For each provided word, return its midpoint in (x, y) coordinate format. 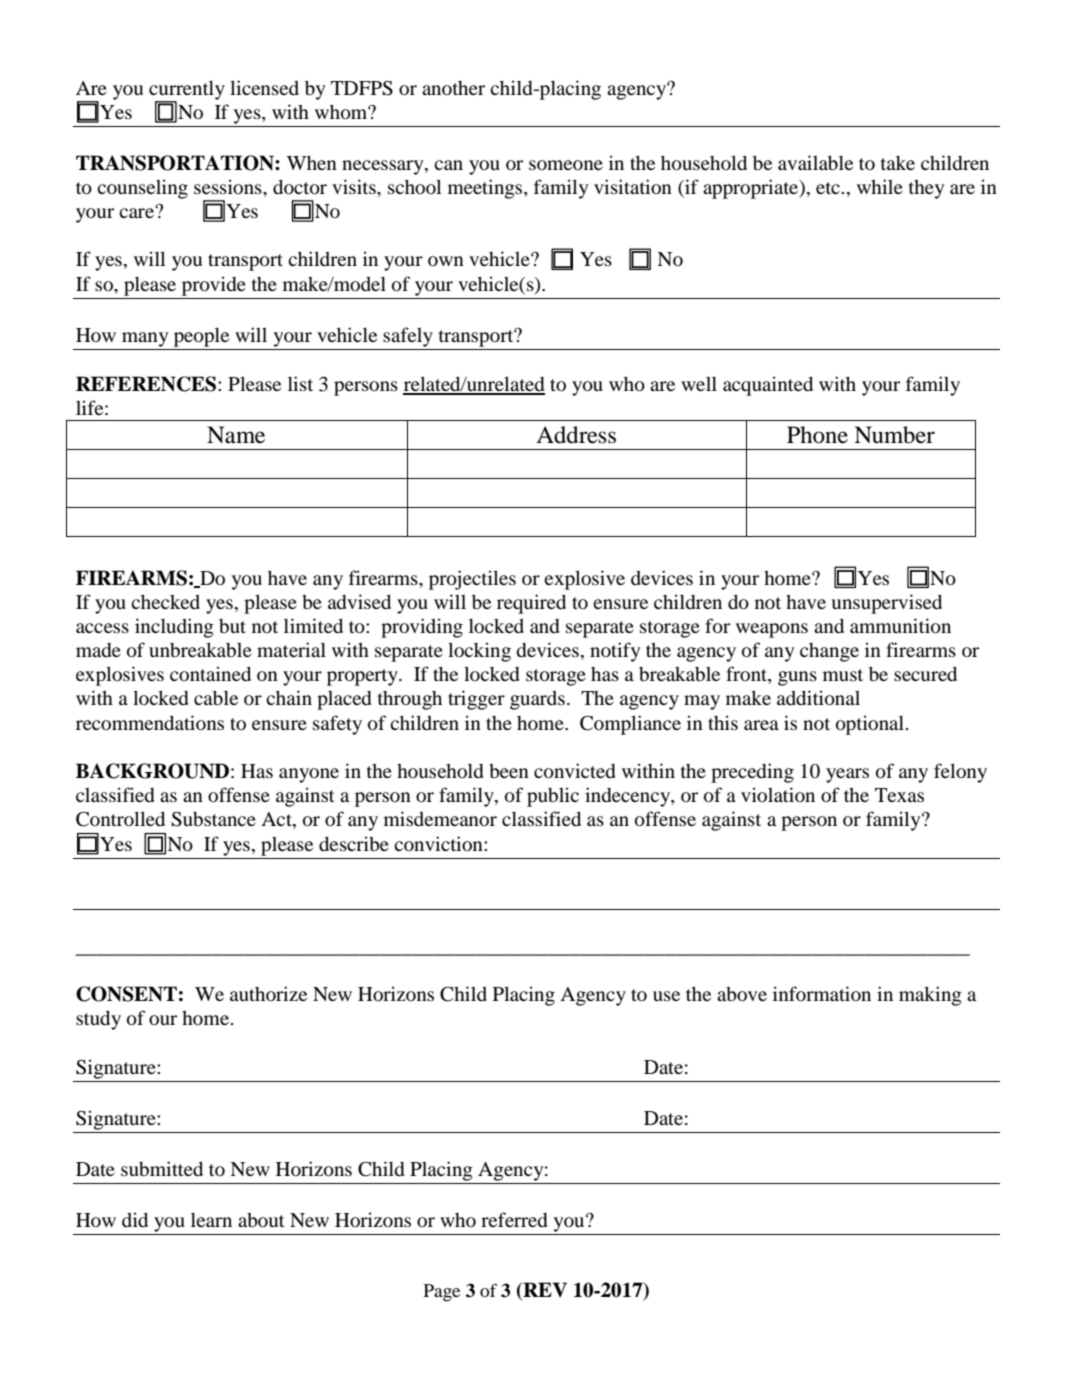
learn (211, 1219)
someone (566, 165)
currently (187, 91)
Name (236, 435)
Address (576, 435)
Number (894, 435)
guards (537, 700)
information (822, 993)
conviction (439, 843)
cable (216, 697)
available (815, 162)
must (843, 675)
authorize (268, 993)
